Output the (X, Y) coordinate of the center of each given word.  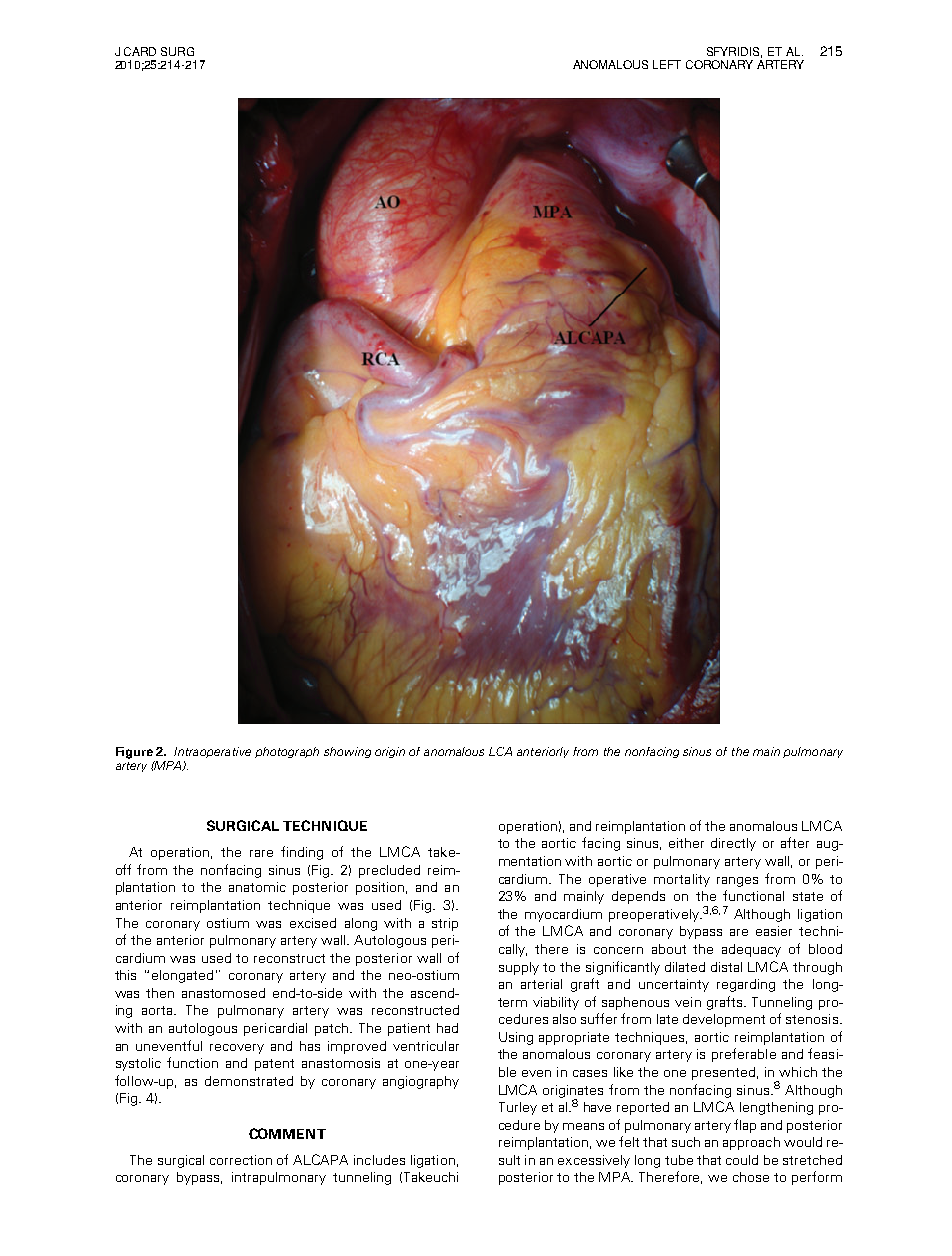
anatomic (257, 887)
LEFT (667, 64)
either (686, 843)
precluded (389, 871)
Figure (134, 753)
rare (261, 853)
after (795, 842)
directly (733, 844)
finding (302, 853)
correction (241, 1160)
